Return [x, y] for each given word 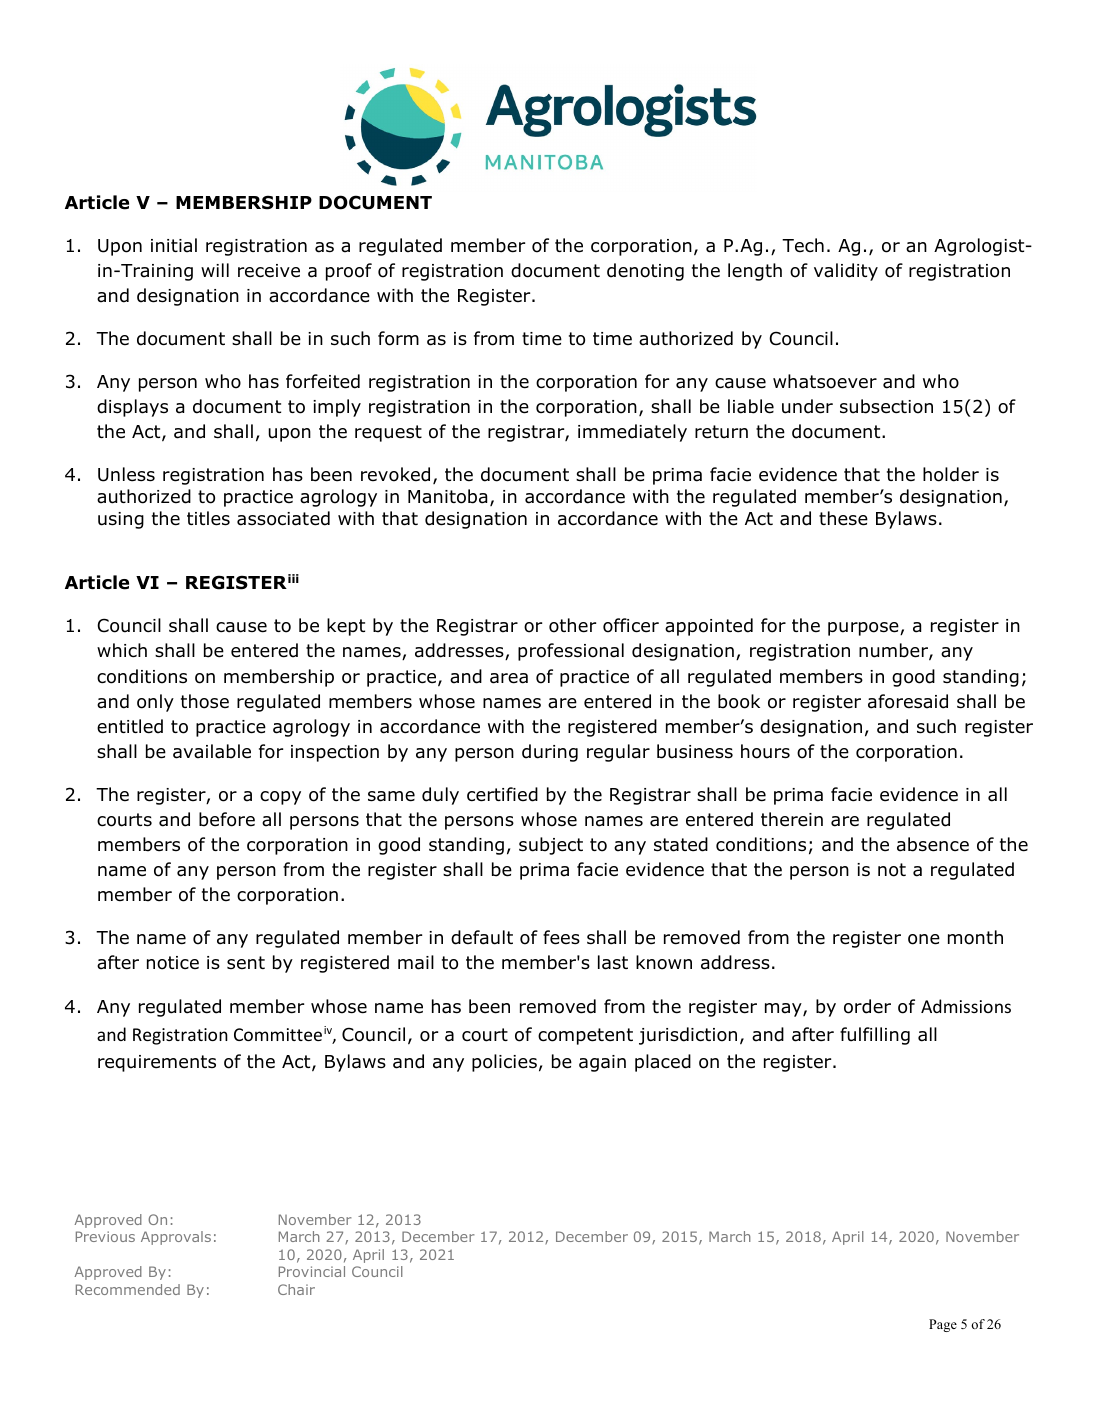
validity [846, 272]
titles [208, 518]
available [212, 751]
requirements [157, 1063]
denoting [645, 272]
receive [269, 271]
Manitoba [447, 496]
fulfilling [875, 1036]
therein [792, 819]
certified [502, 794]
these [843, 518]
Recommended [128, 1289]
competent [585, 1036]
